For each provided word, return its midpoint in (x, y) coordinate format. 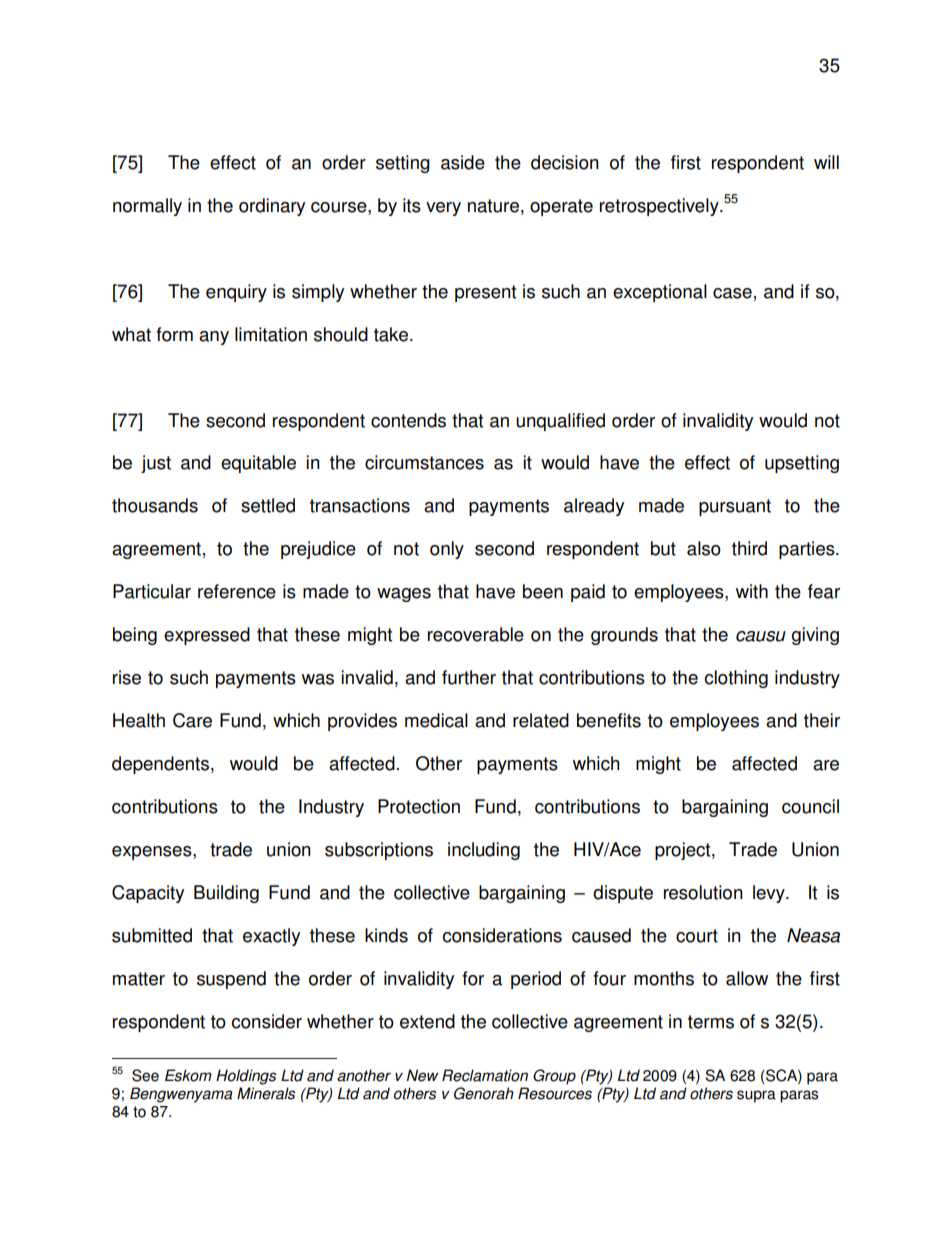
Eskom (188, 1075)
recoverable (476, 634)
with (752, 591)
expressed (207, 636)
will (826, 162)
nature (493, 206)
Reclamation (485, 1075)
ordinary (272, 207)
